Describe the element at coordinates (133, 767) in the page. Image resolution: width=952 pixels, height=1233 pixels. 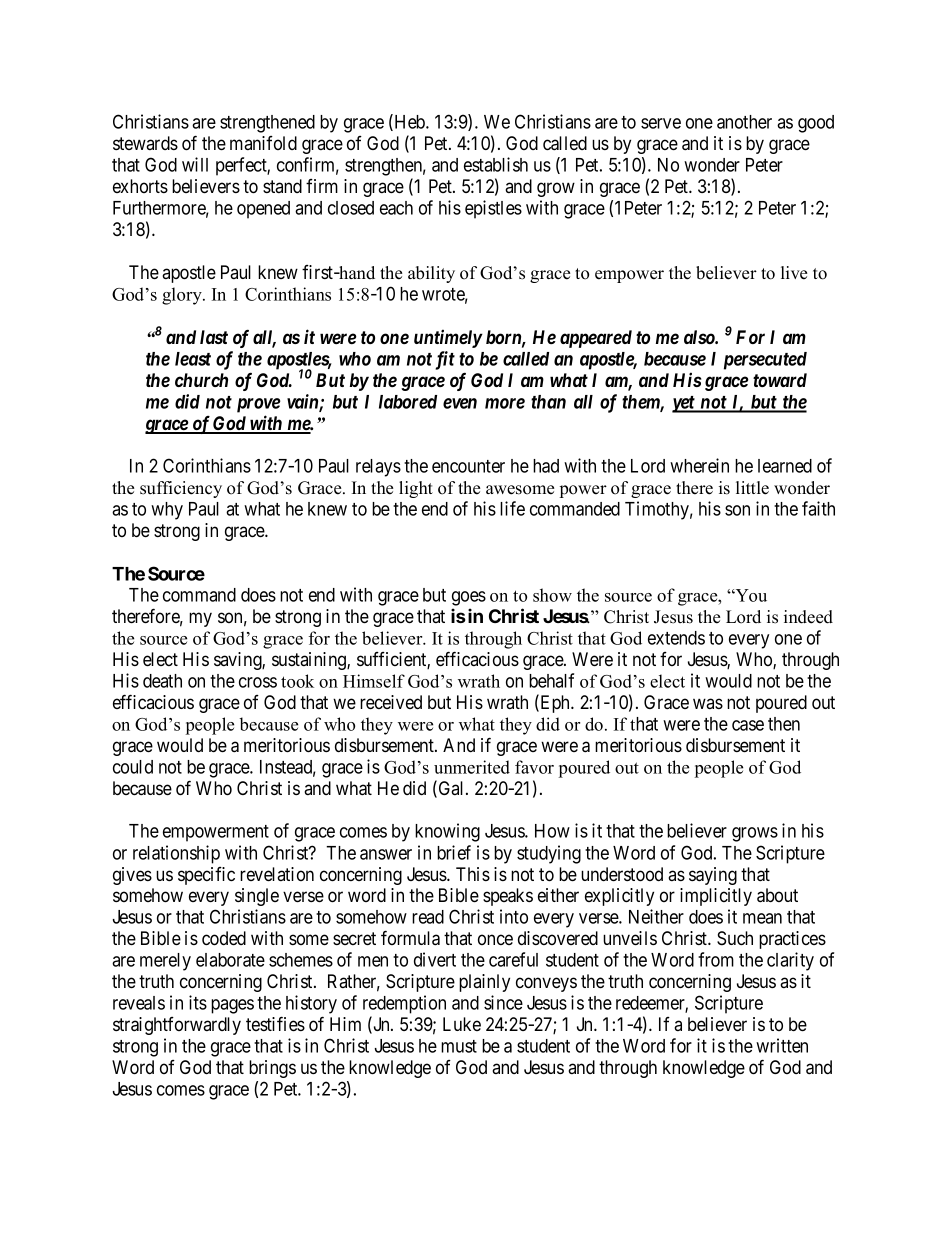
I see `could` at that location.
